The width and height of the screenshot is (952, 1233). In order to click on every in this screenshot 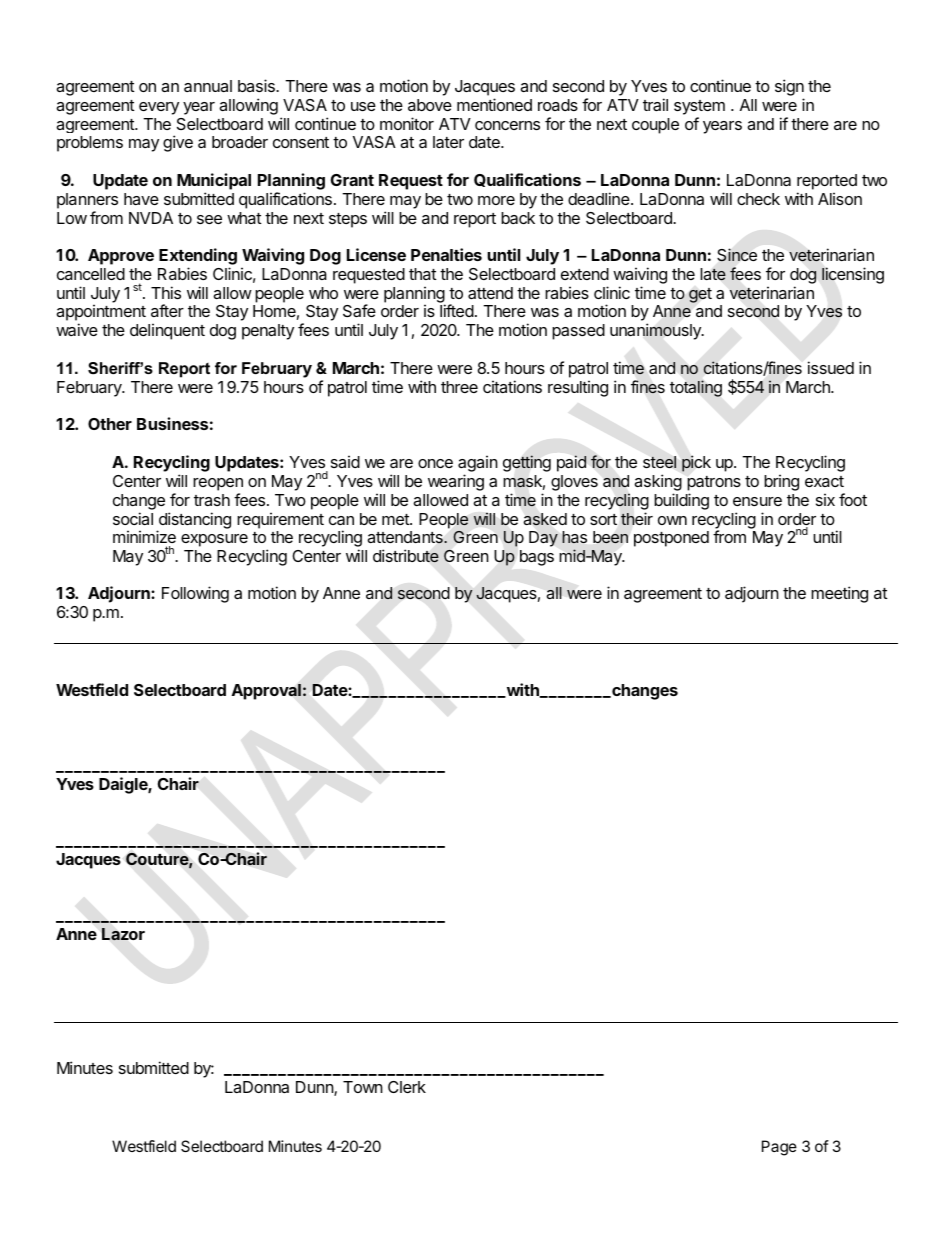, I will do `click(159, 108)`.
